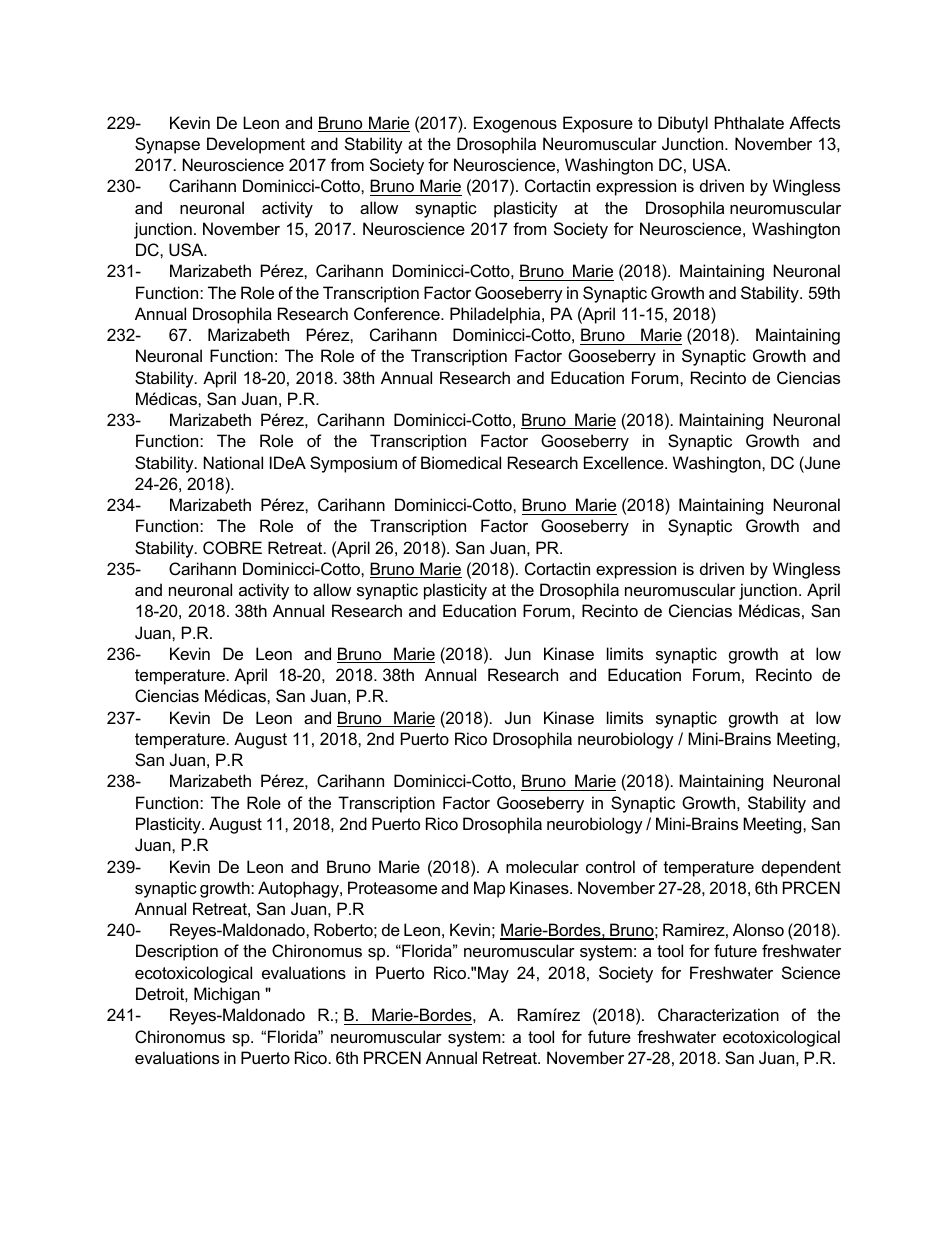 This screenshot has height=1233, width=952. Describe the element at coordinates (542, 866) in the screenshot. I see `molecular` at that location.
